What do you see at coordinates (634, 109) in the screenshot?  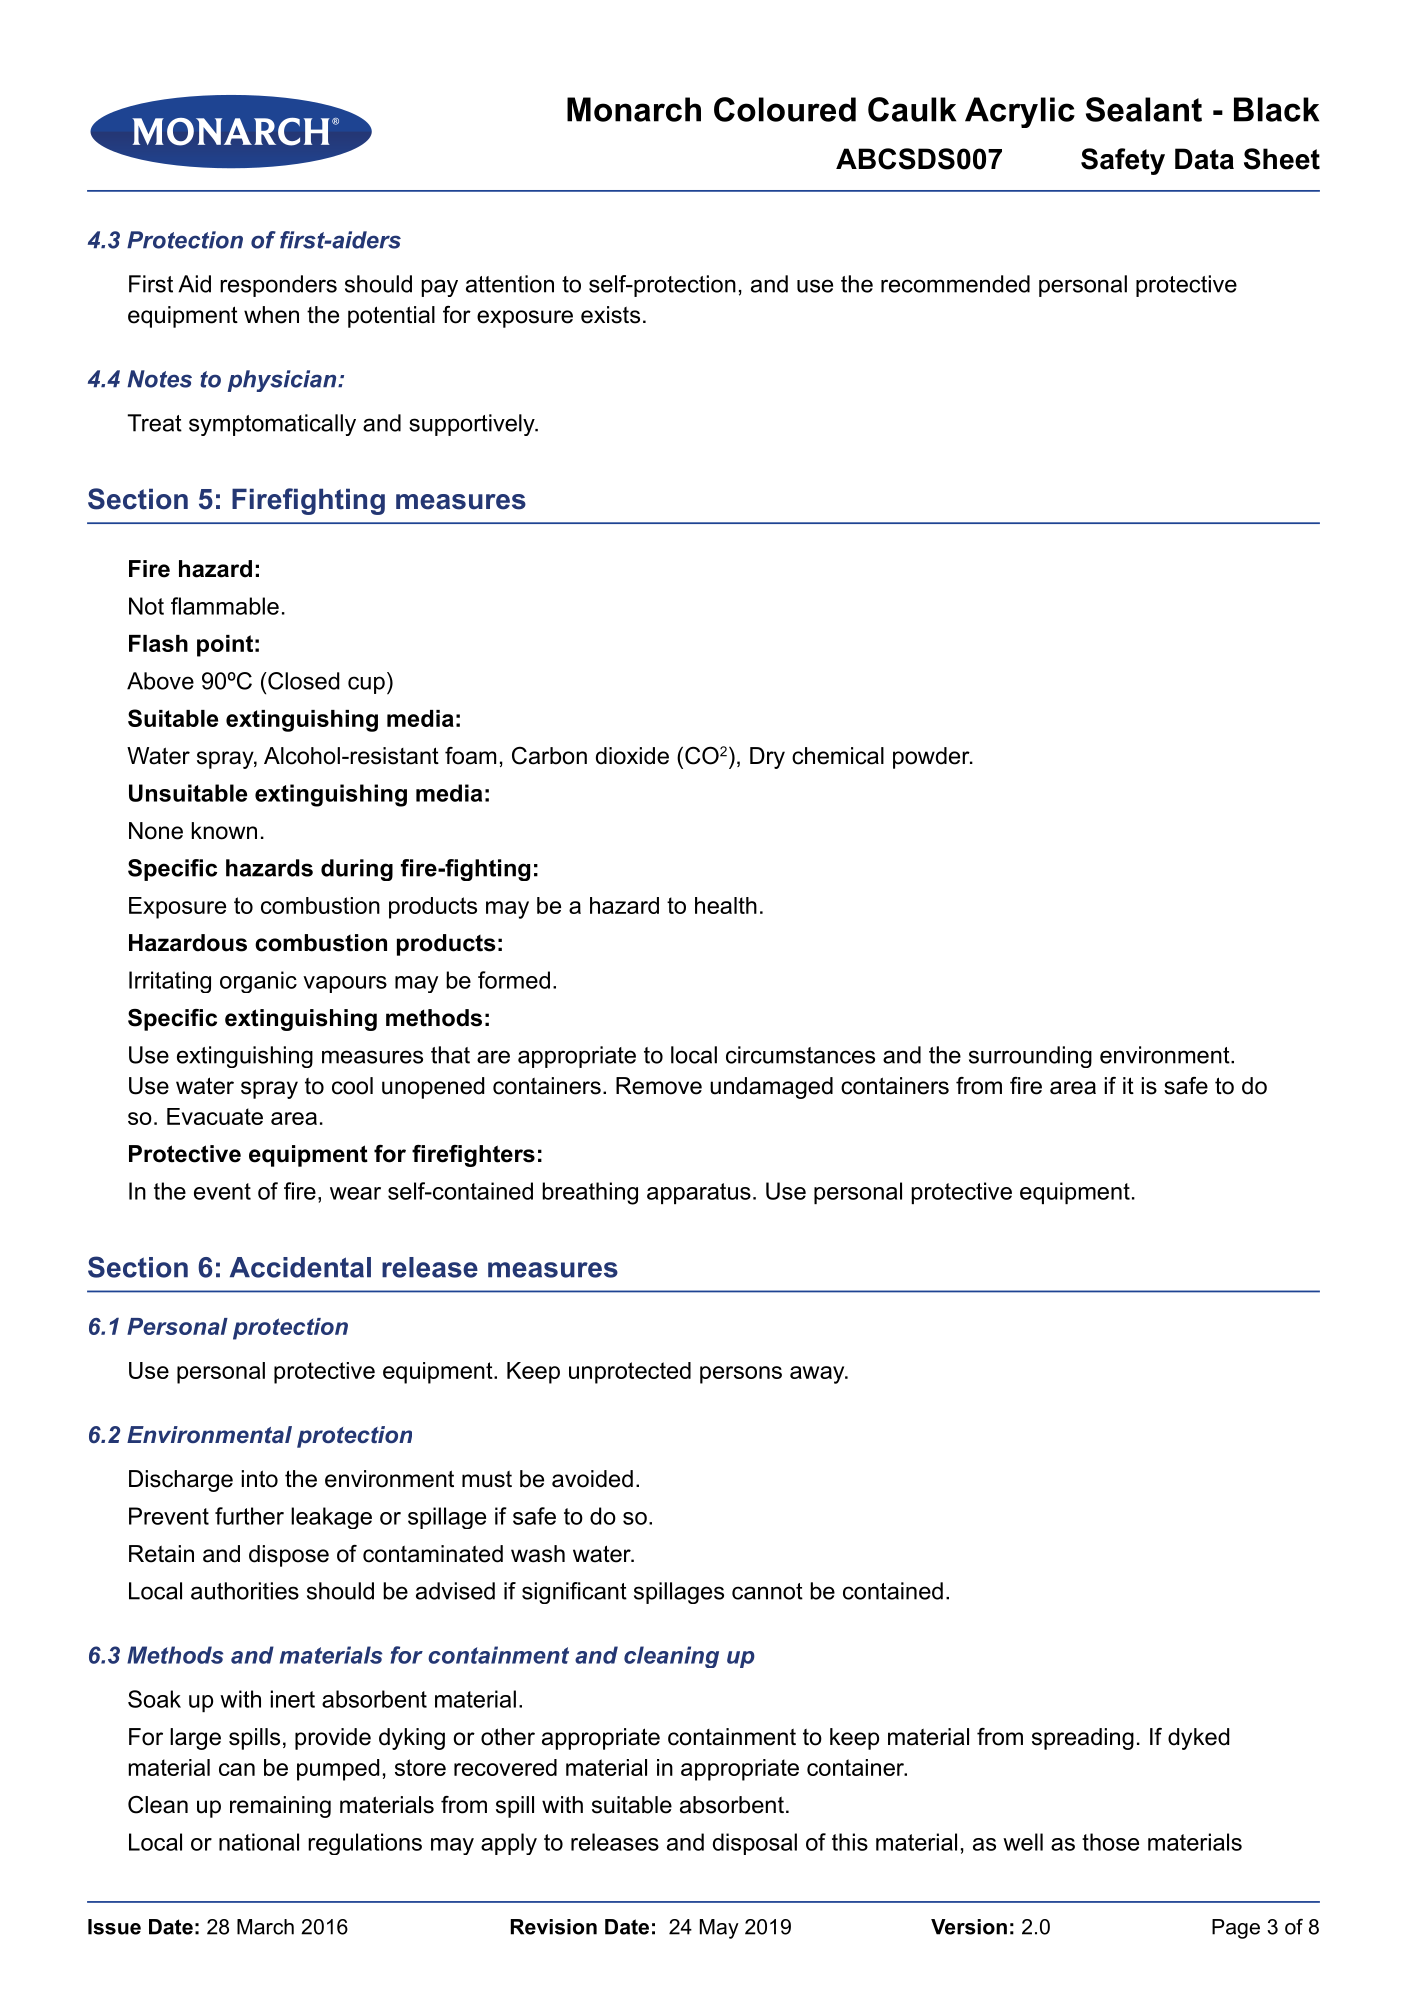 I see `Monarch` at bounding box center [634, 109].
